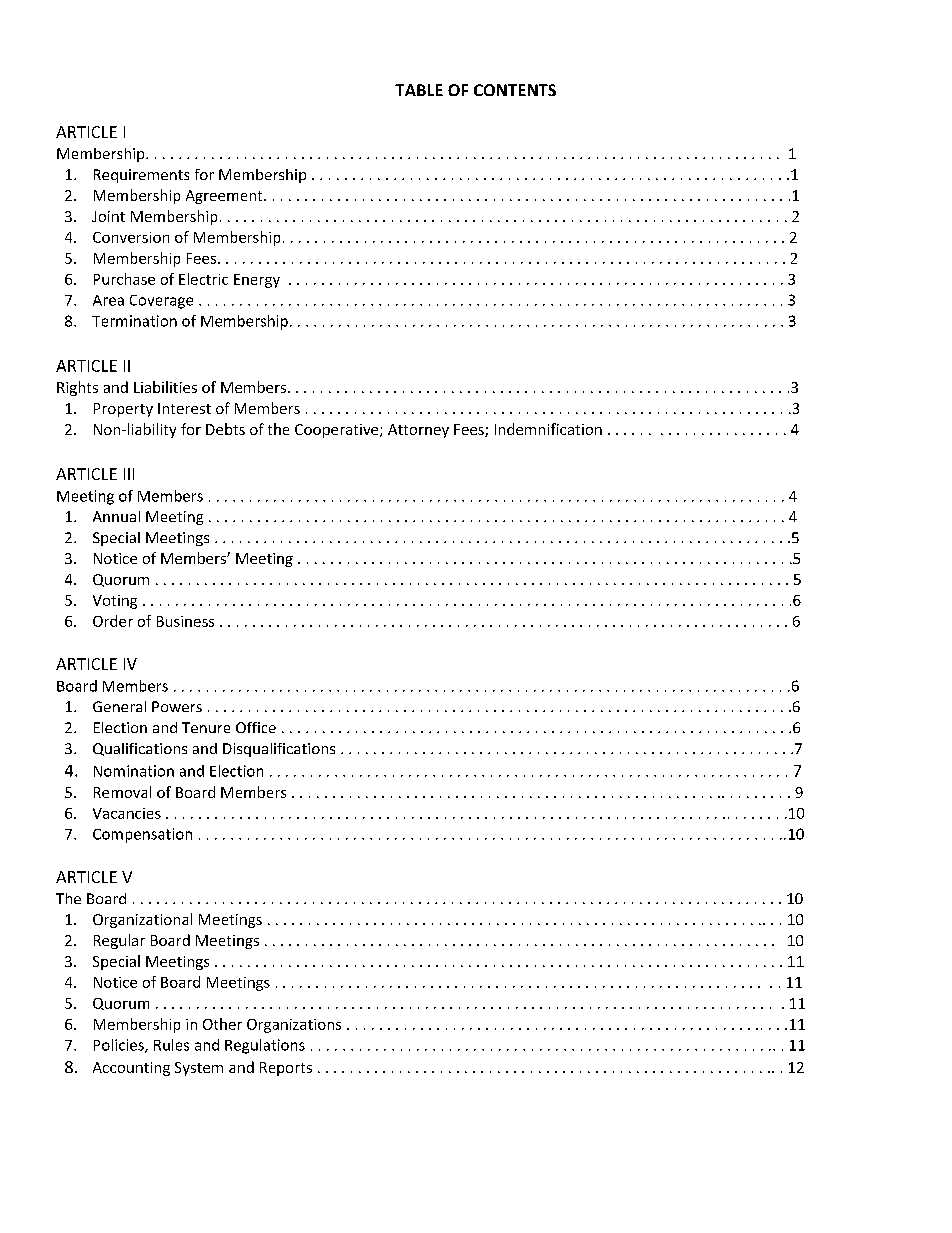 The image size is (952, 1233). Describe the element at coordinates (134, 321) in the screenshot. I see `Termination` at that location.
